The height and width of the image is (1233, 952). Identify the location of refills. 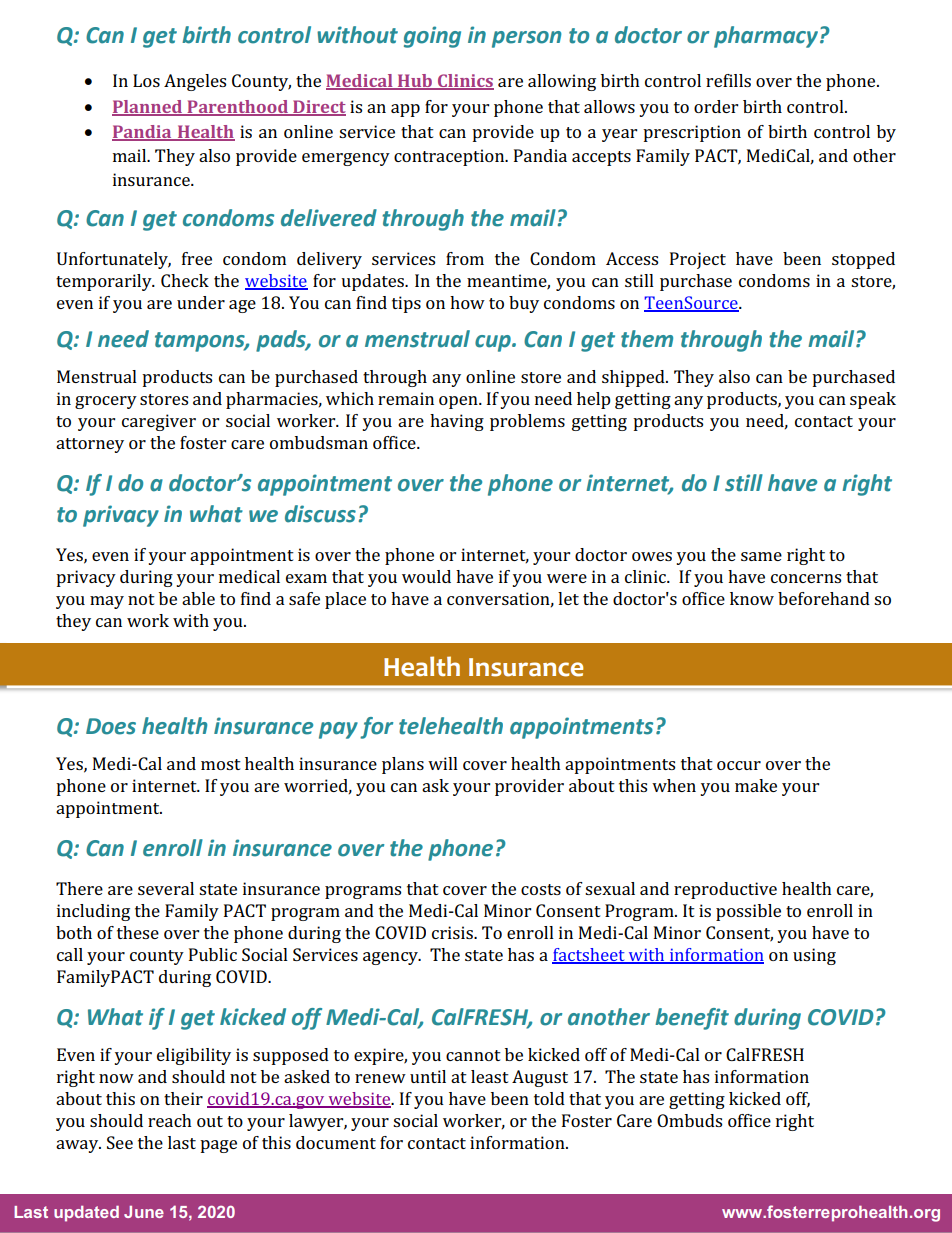
(728, 80).
